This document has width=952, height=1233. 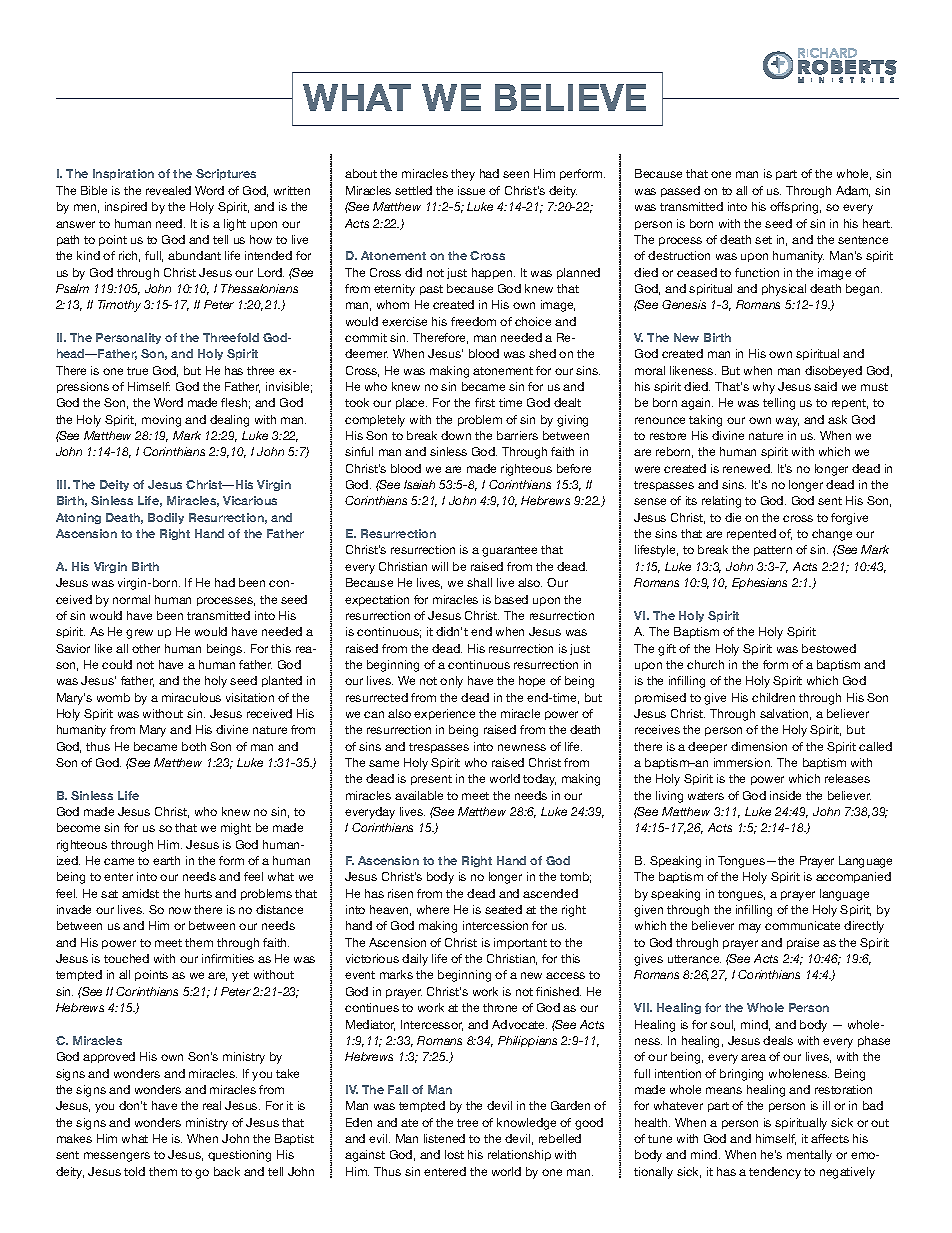 What do you see at coordinates (161, 421) in the document?
I see `moving` at bounding box center [161, 421].
